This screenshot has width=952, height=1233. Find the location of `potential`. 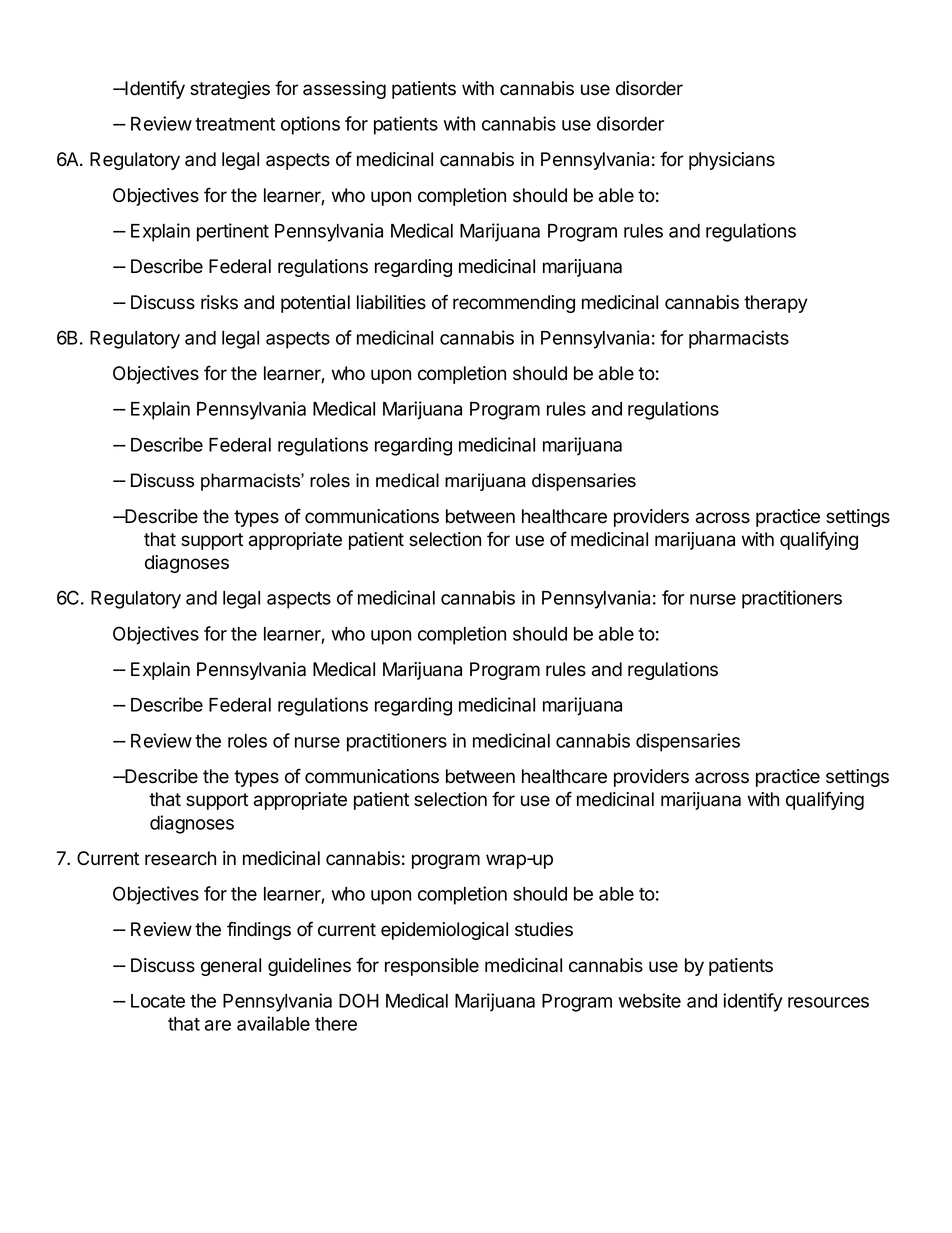

potential is located at coordinates (315, 304).
